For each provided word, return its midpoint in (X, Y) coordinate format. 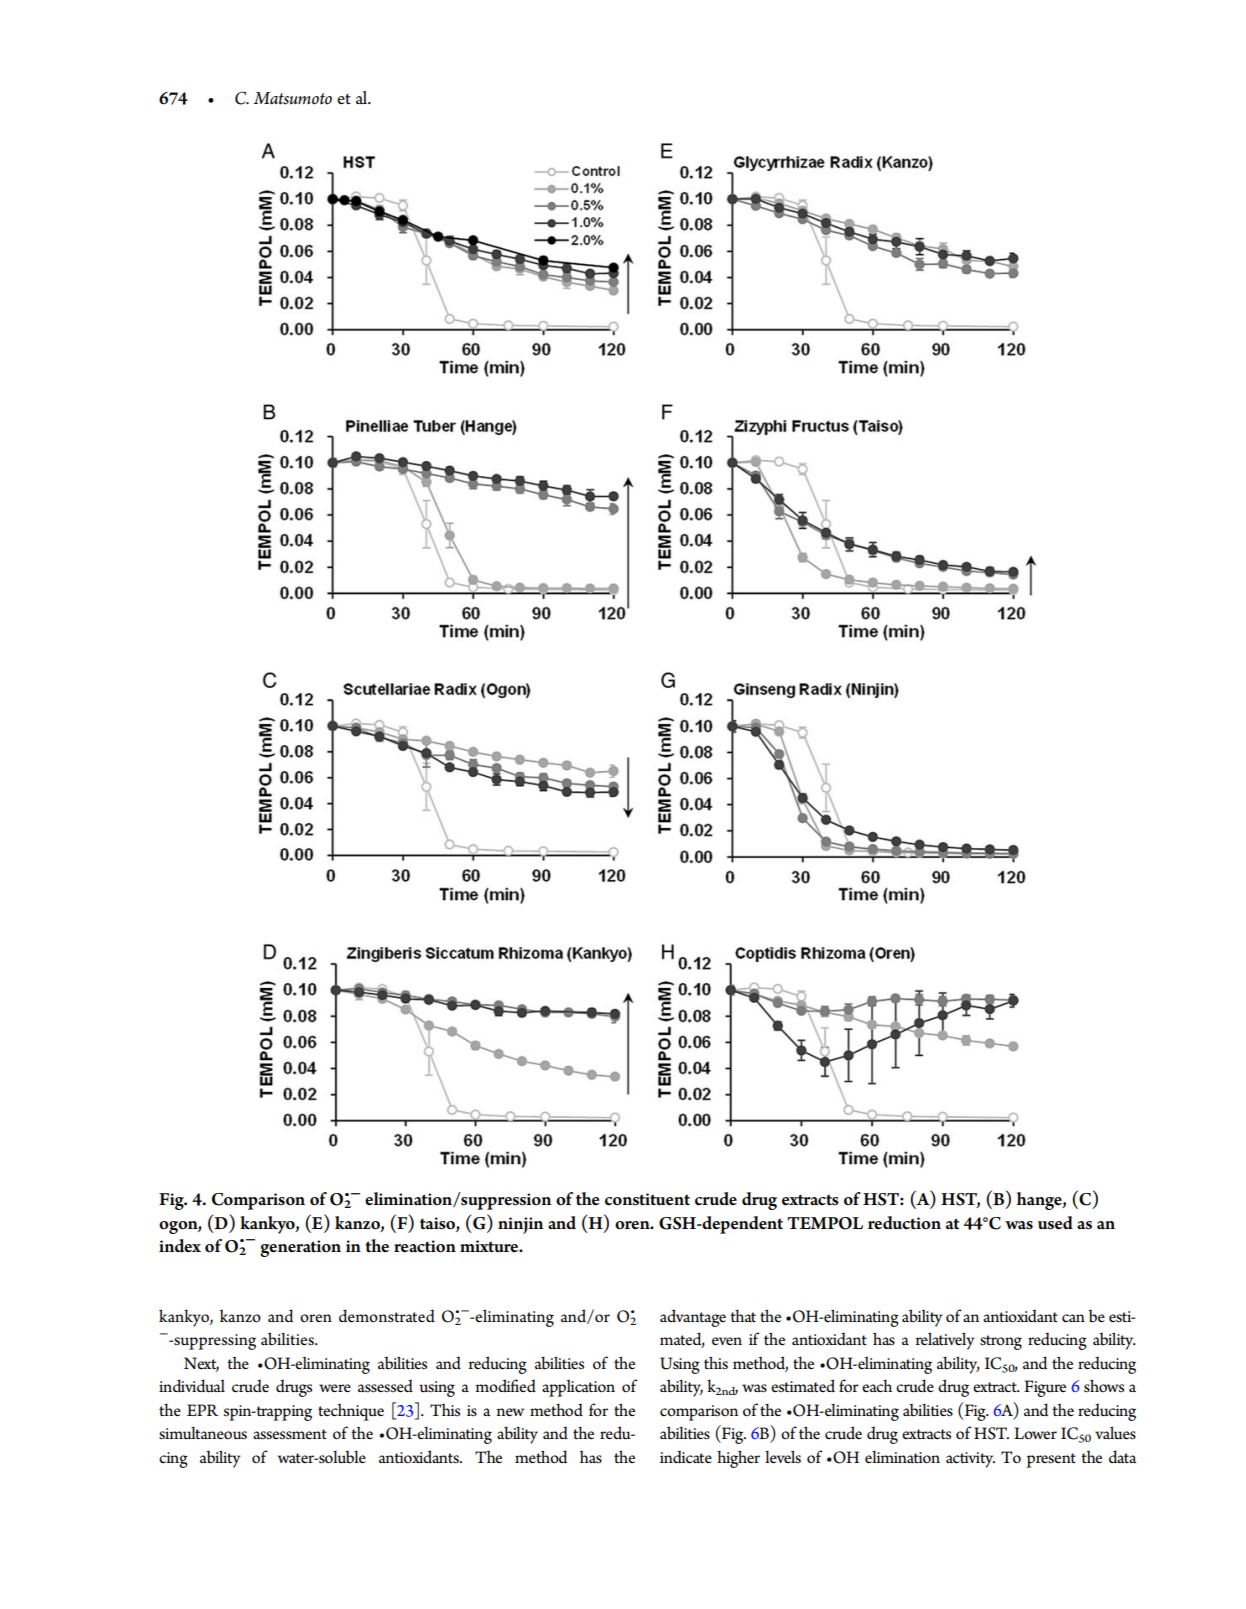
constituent (647, 1199)
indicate (686, 1457)
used (1055, 1223)
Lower (1035, 1433)
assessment (290, 1434)
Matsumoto (292, 98)
